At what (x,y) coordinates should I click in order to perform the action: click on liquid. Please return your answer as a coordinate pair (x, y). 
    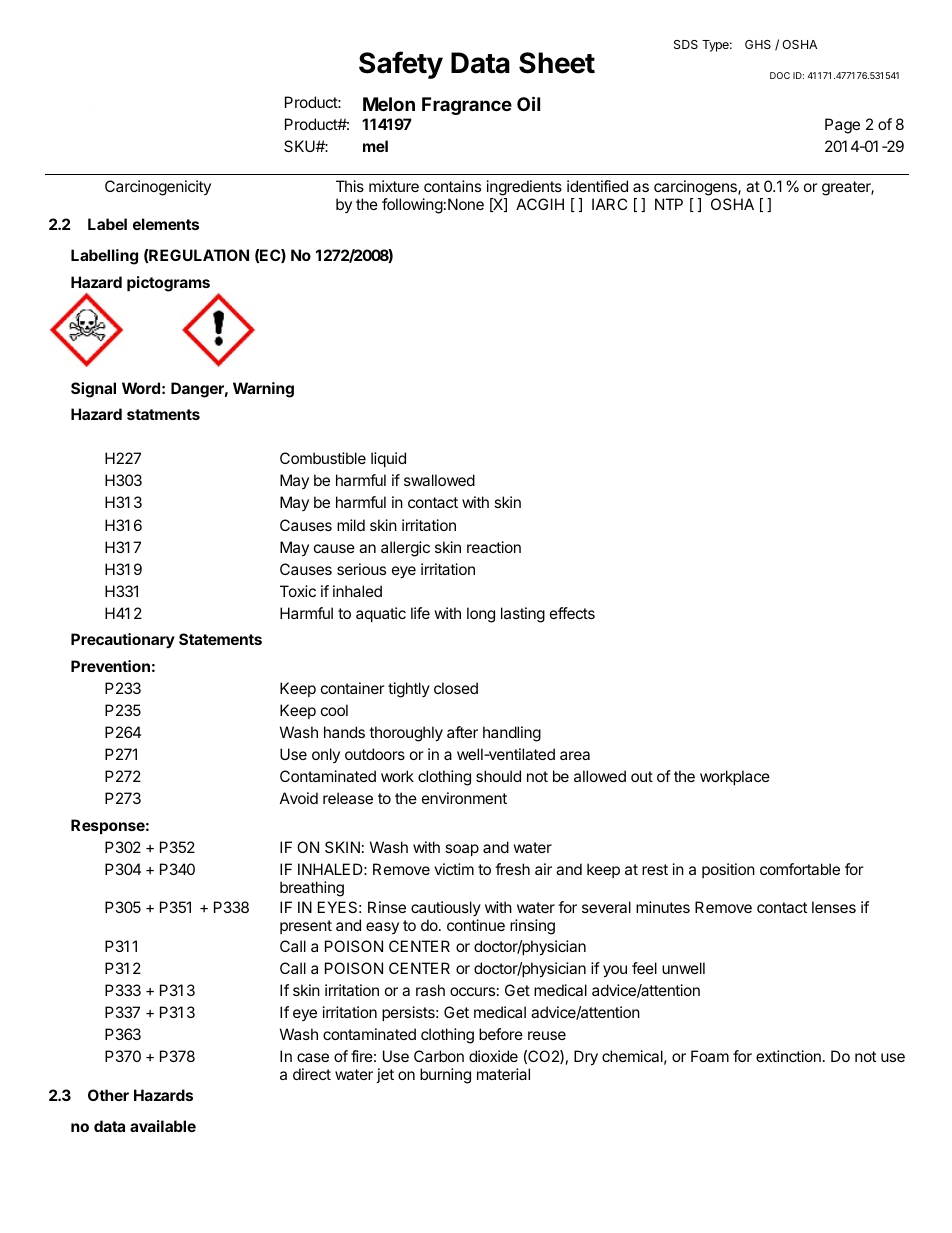
    Looking at the image, I should click on (388, 459).
